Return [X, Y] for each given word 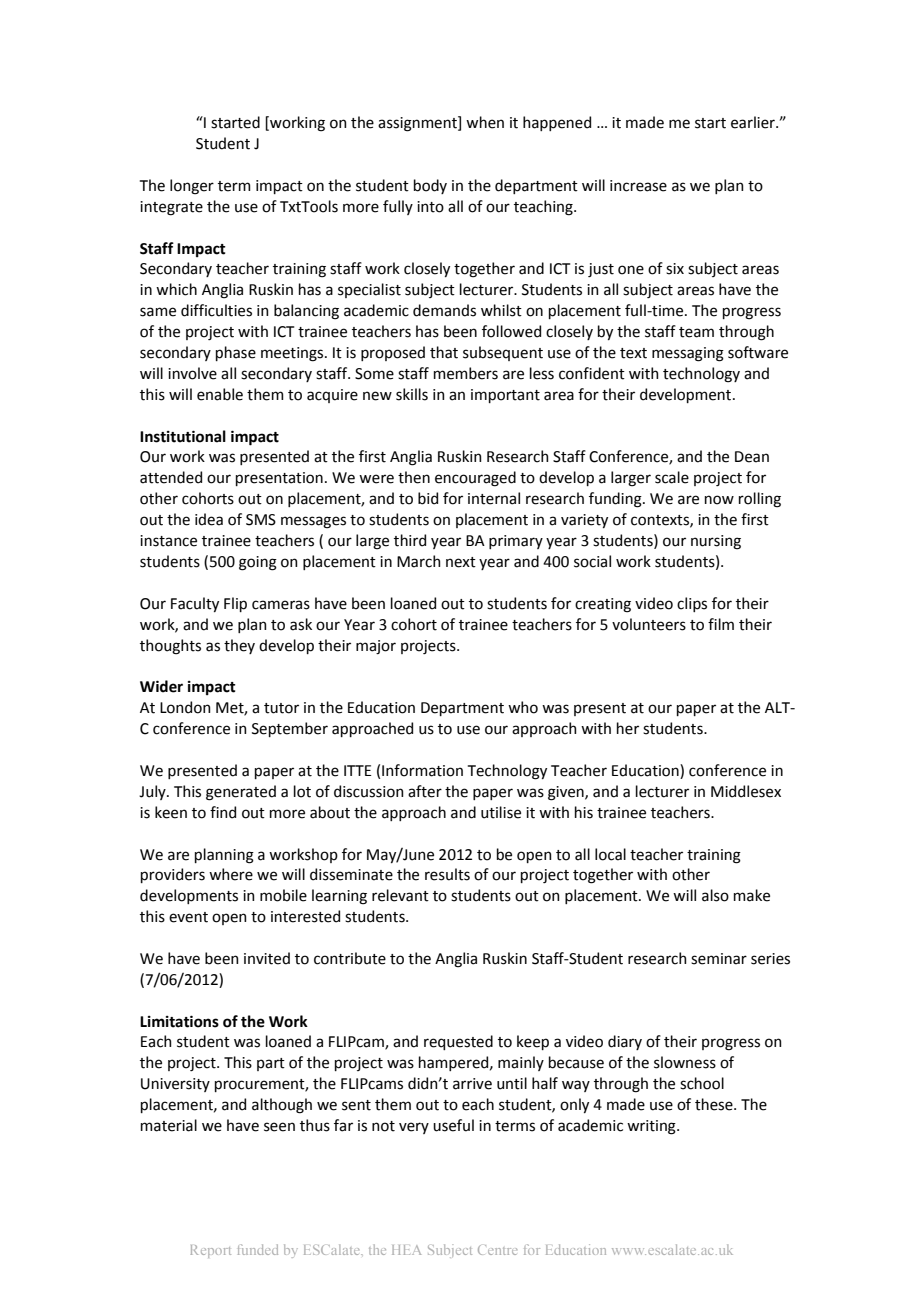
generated [241, 793]
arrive [472, 1084]
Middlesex [746, 791]
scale [672, 477]
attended [171, 477]
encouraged [475, 479]
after [425, 791]
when [485, 122]
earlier [754, 122]
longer [192, 187]
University [175, 1085]
